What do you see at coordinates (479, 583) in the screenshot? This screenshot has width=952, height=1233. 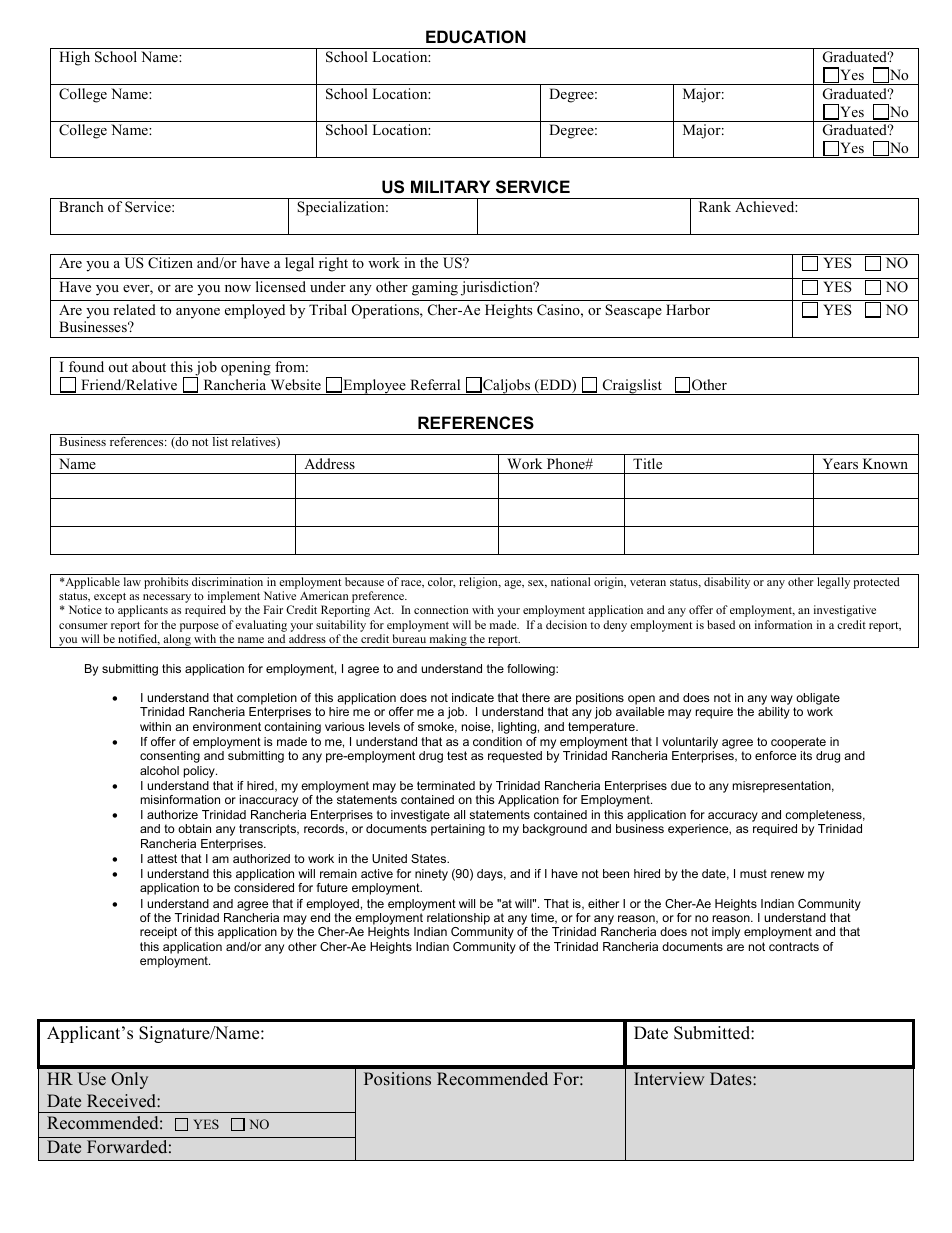 I see `religion` at bounding box center [479, 583].
